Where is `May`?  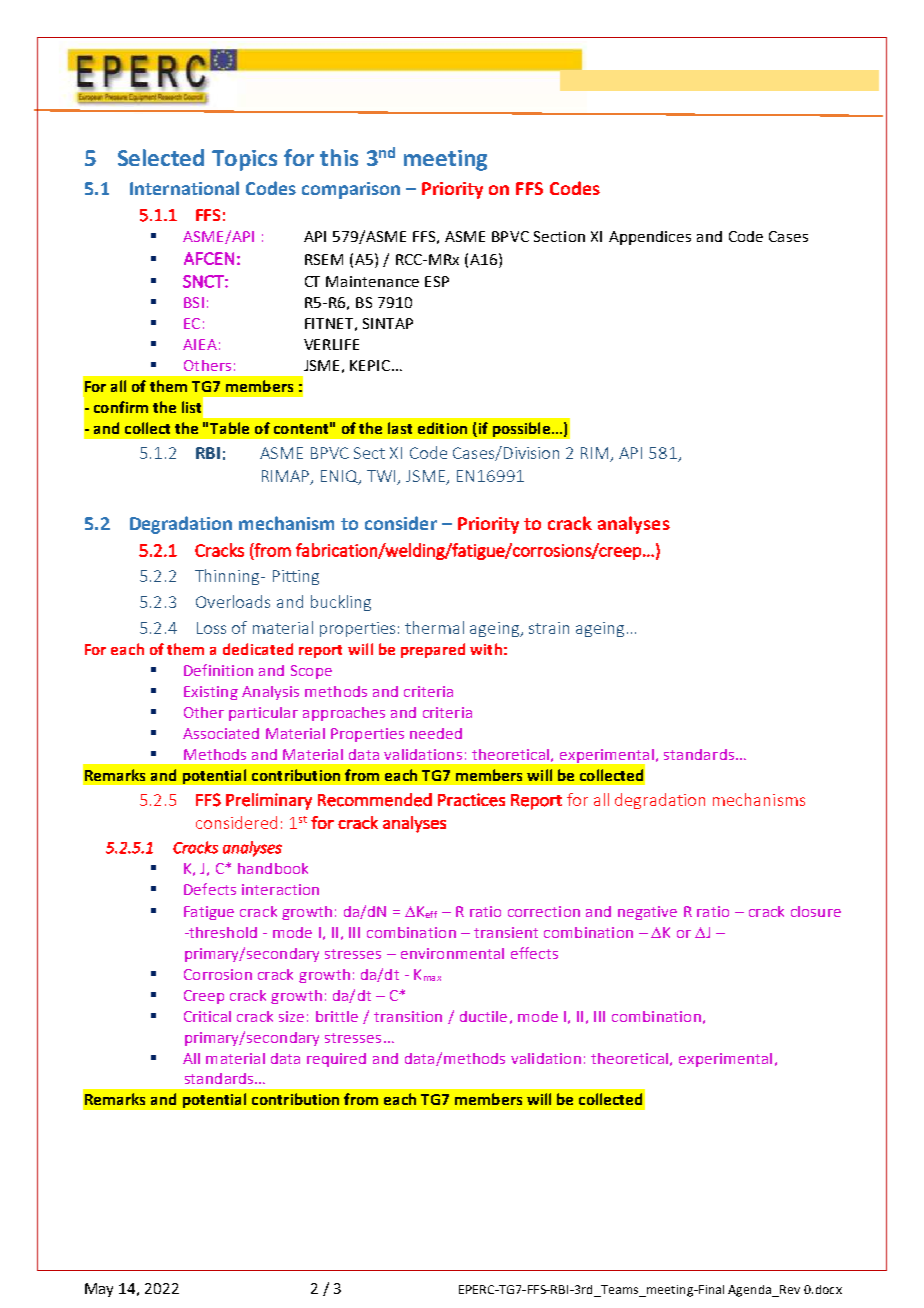
May is located at coordinates (99, 1290).
